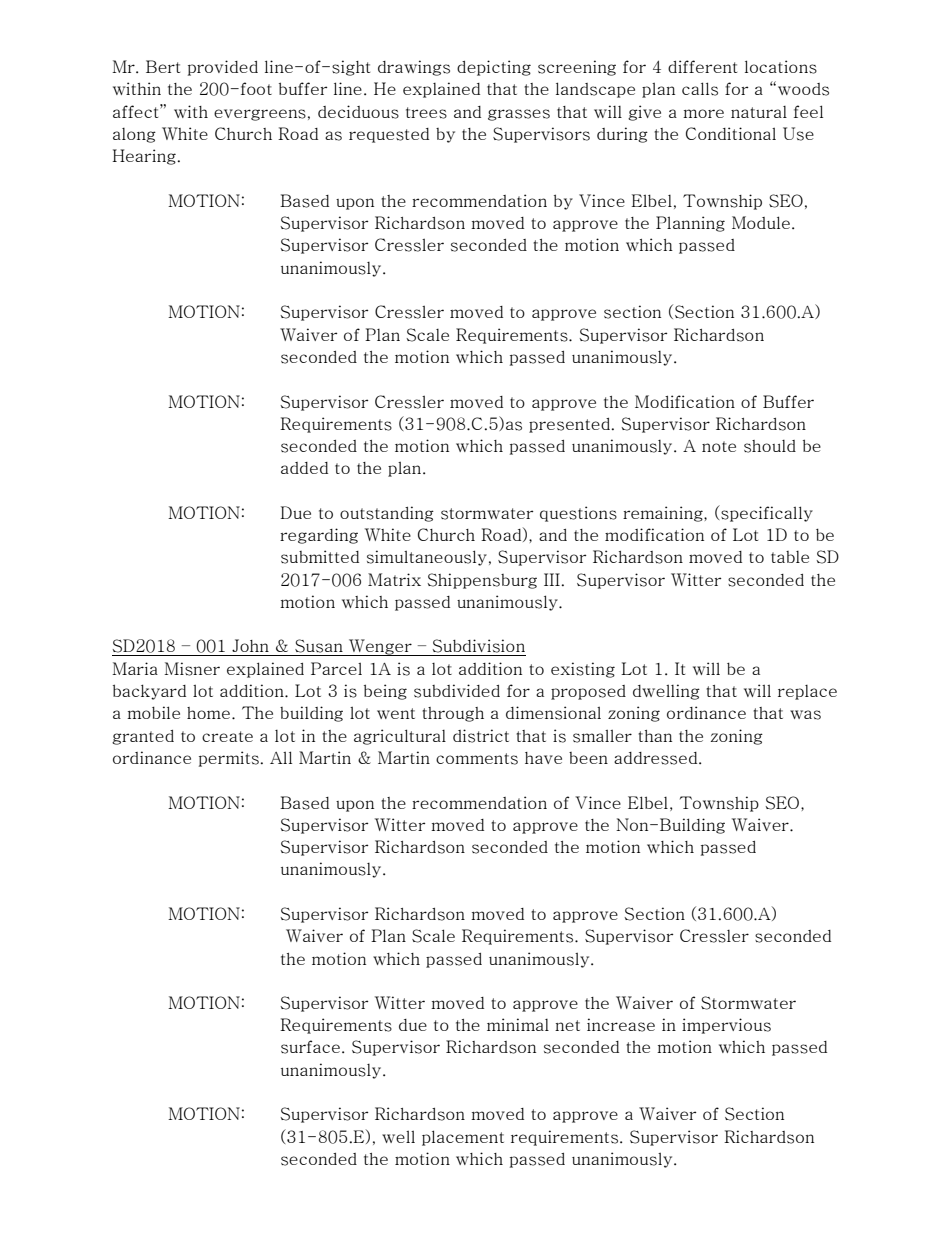 The height and width of the screenshot is (1233, 952). What do you see at coordinates (250, 645) in the screenshot?
I see `John` at bounding box center [250, 645].
